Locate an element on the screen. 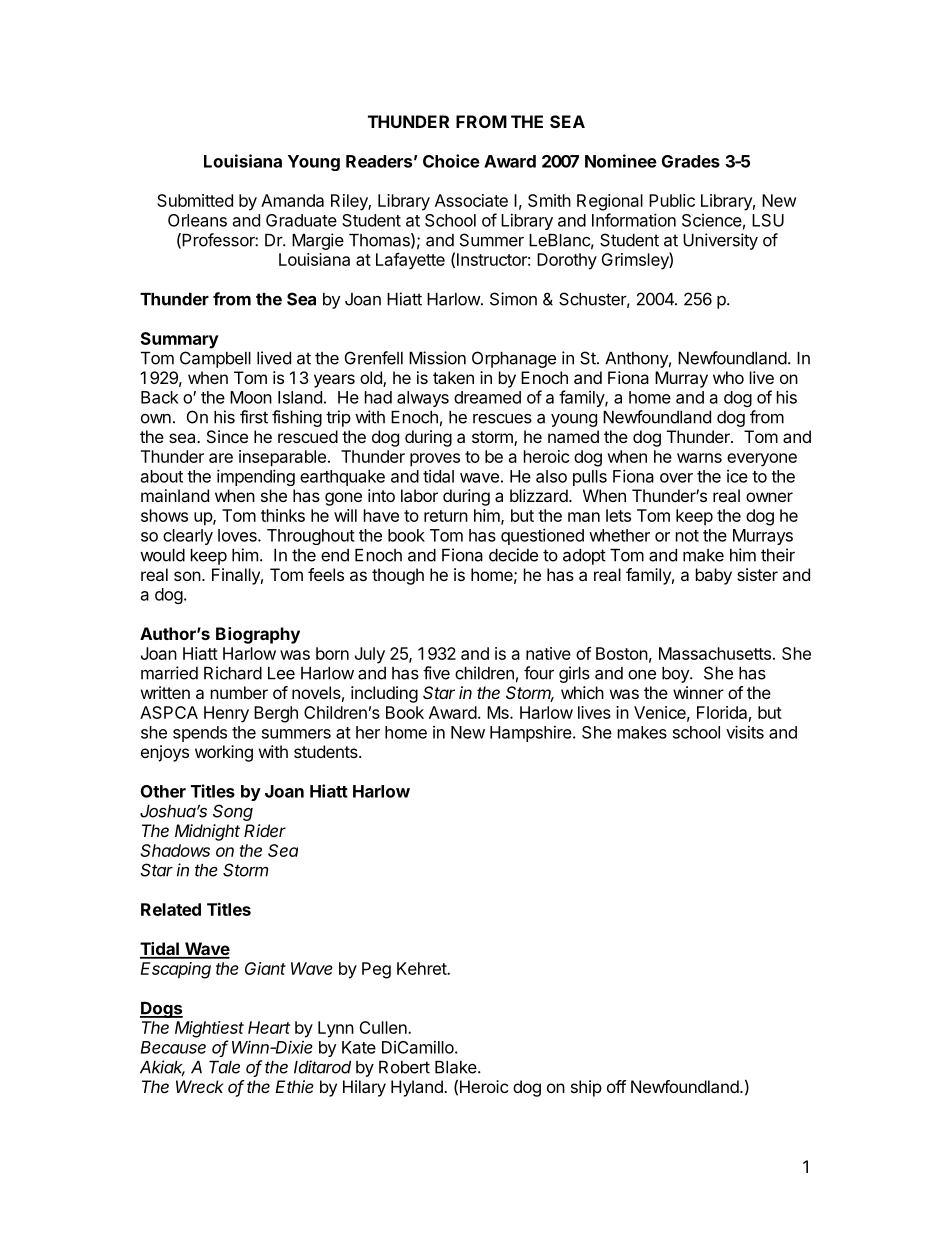  Public is located at coordinates (672, 200).
